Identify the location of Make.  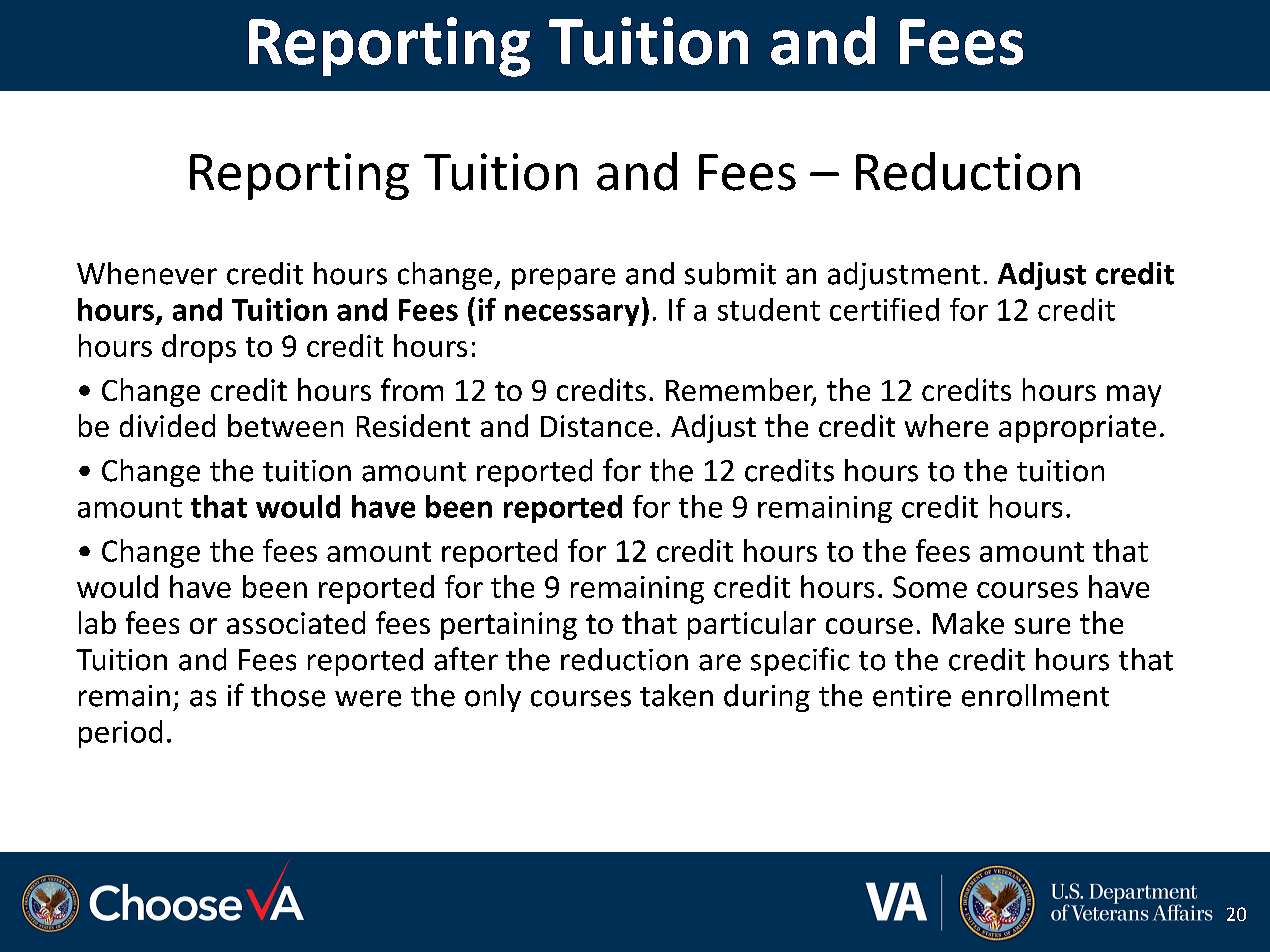
(968, 622).
